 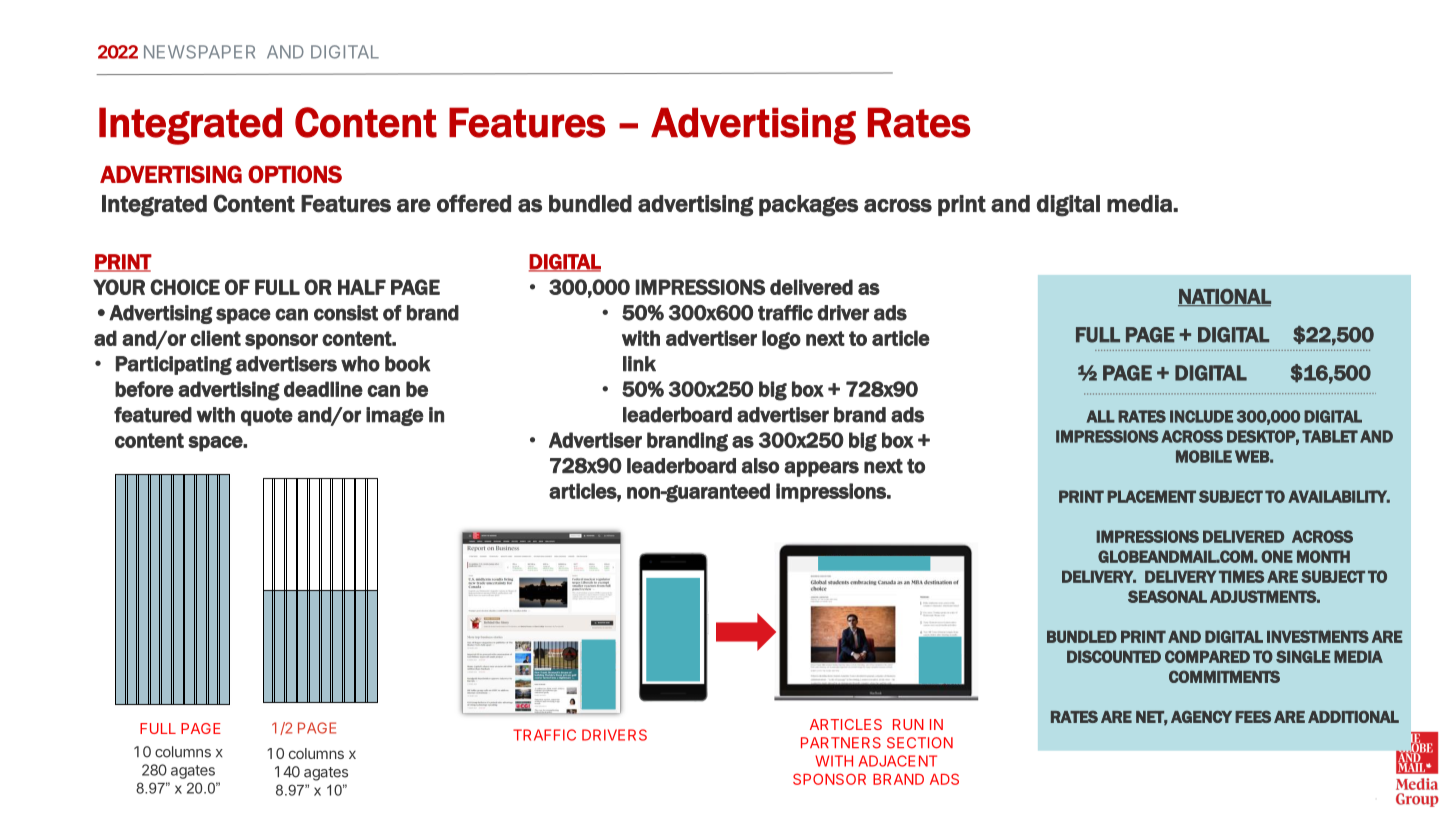 What do you see at coordinates (781, 340) in the document?
I see `logo` at bounding box center [781, 340].
